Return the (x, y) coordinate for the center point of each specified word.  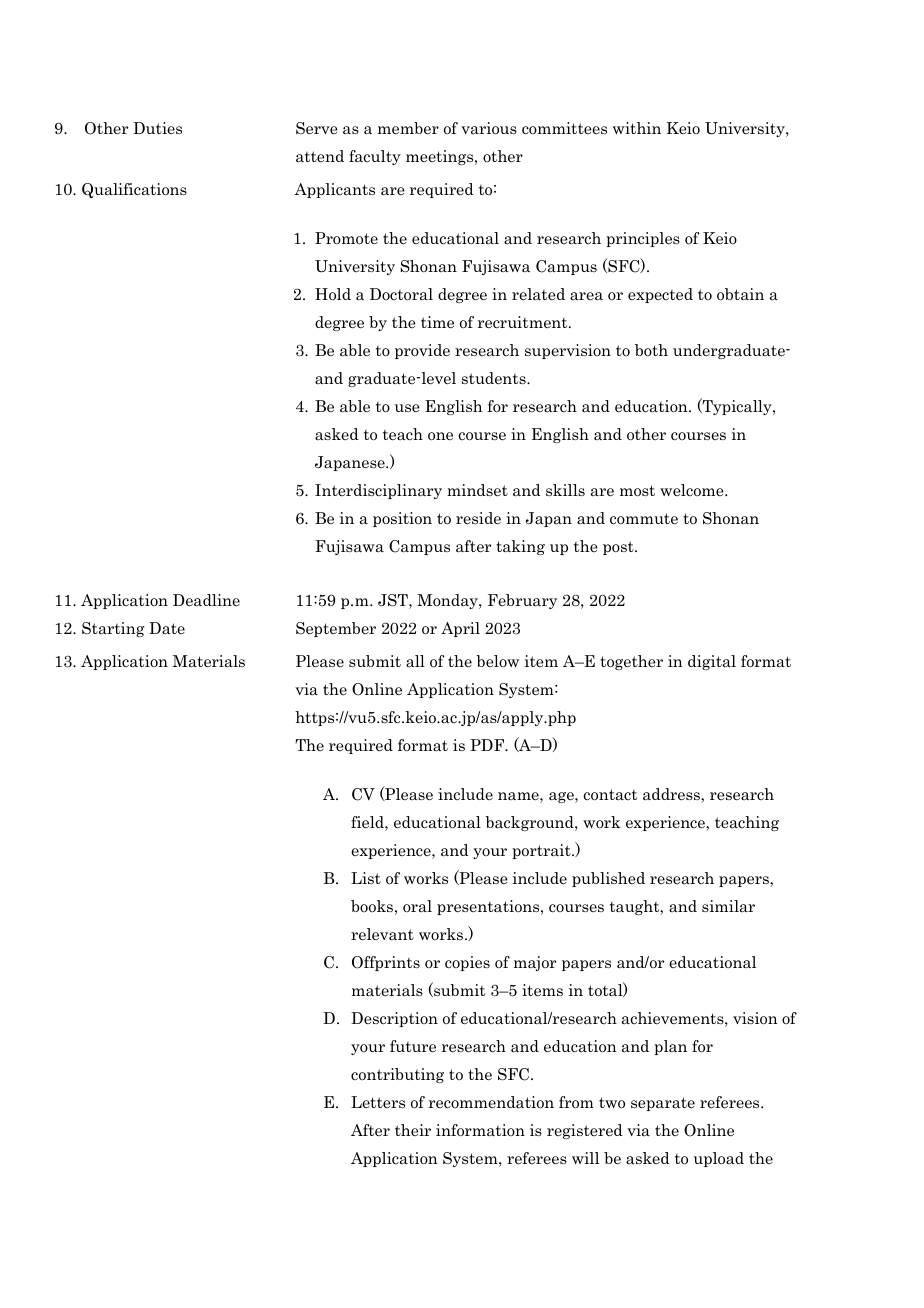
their (413, 1130)
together (631, 662)
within (637, 128)
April (460, 629)
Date (167, 628)
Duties (157, 128)
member (408, 128)
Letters (378, 1102)
